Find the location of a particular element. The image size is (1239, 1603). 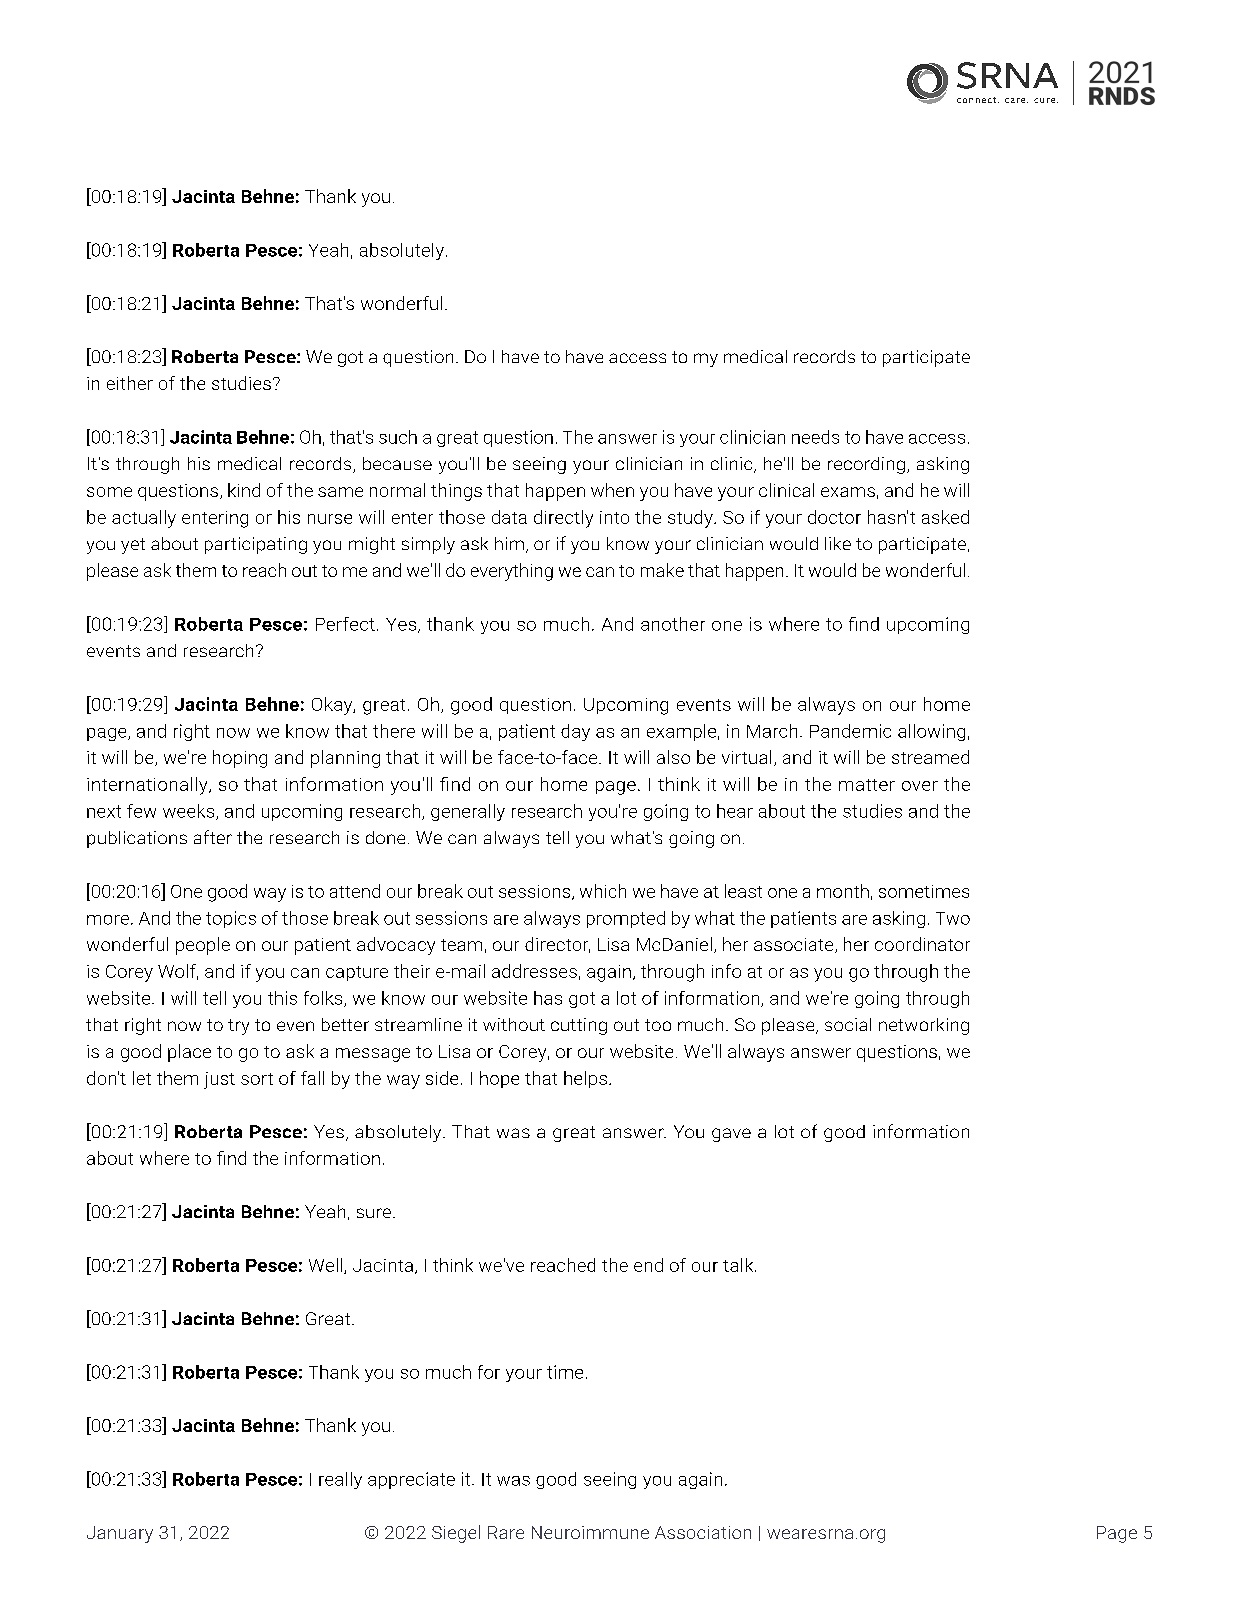

Rare is located at coordinates (506, 1532).
